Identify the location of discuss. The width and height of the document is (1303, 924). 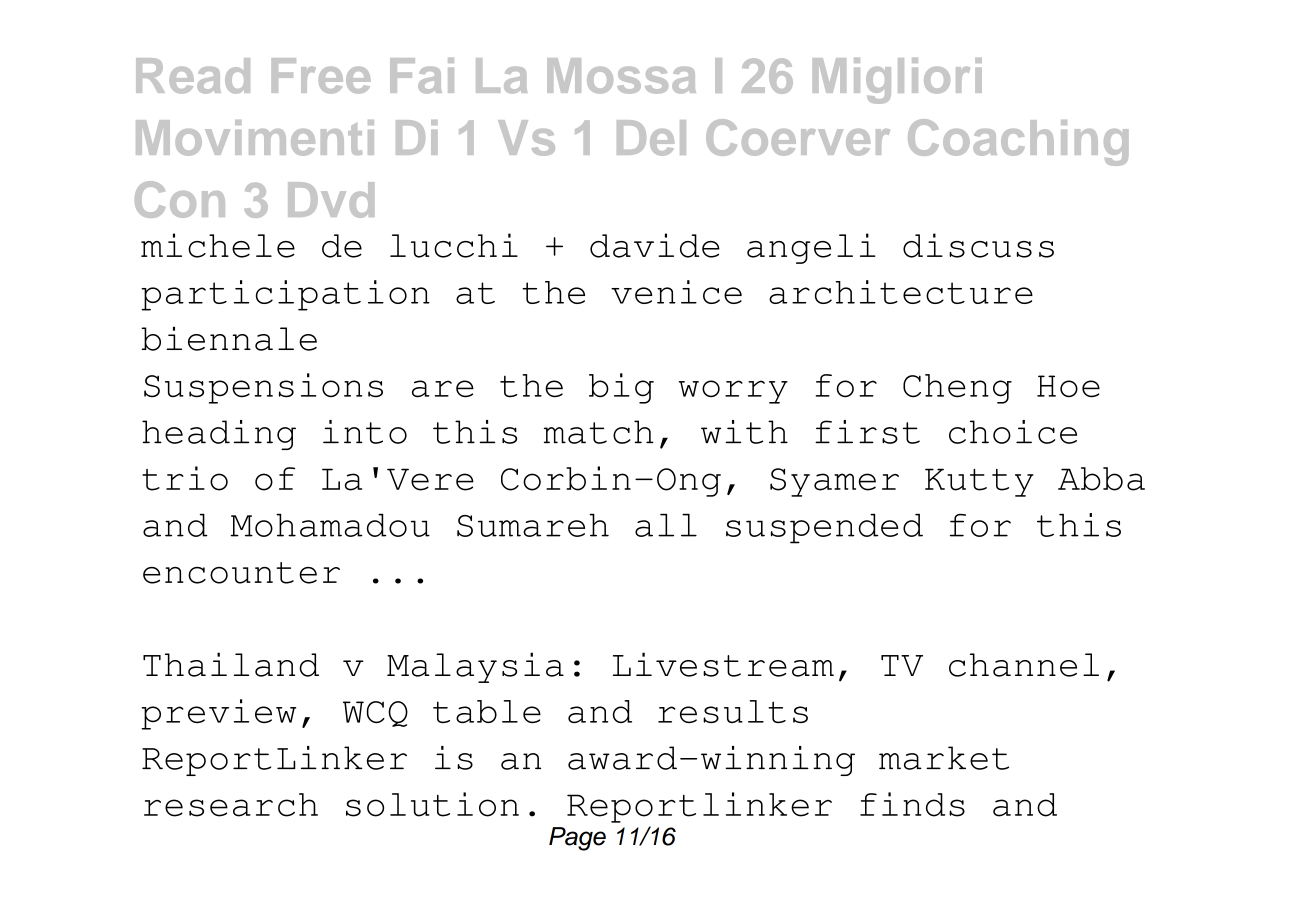
(978, 245).
